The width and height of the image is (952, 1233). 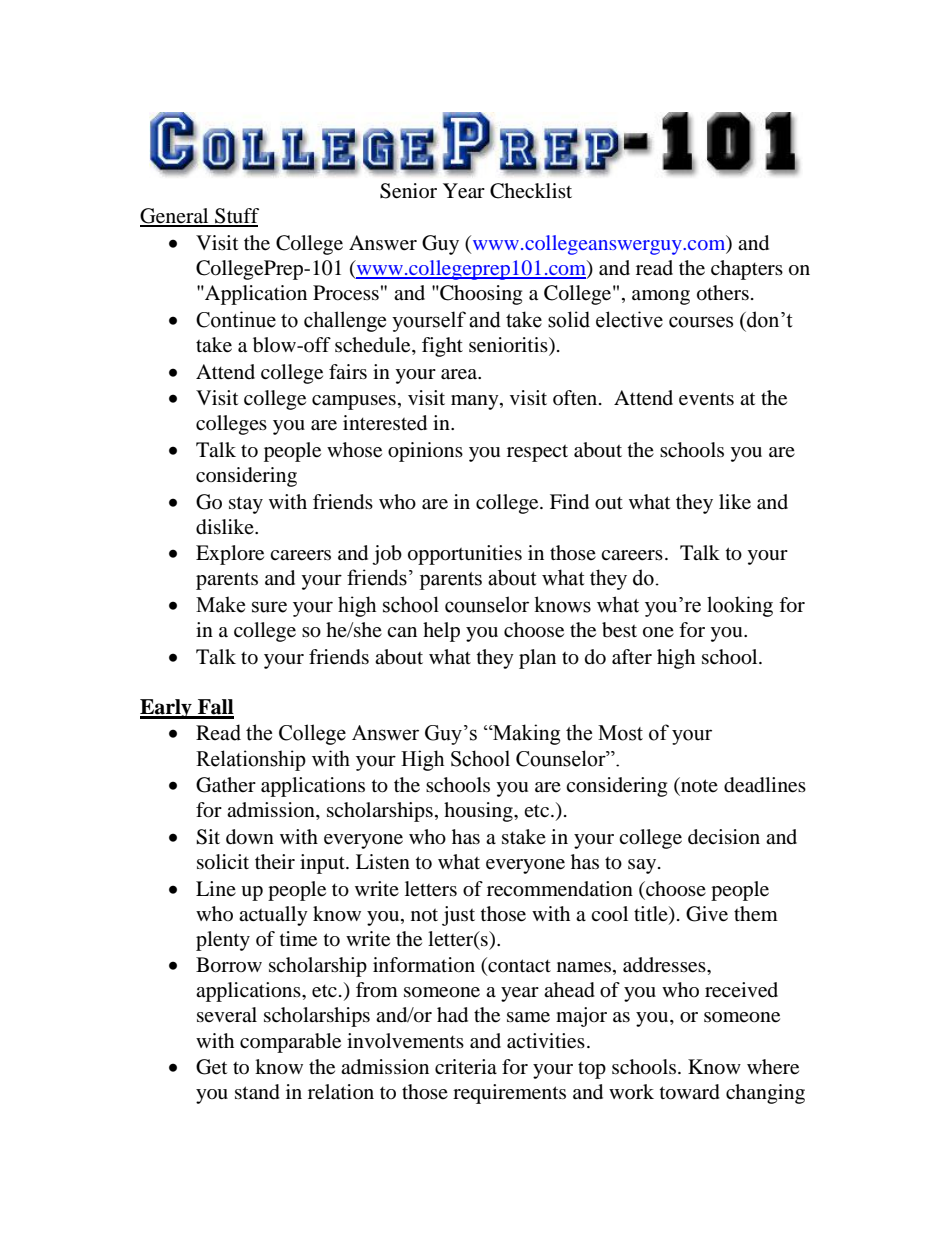 What do you see at coordinates (531, 191) in the image?
I see `Checklist` at bounding box center [531, 191].
